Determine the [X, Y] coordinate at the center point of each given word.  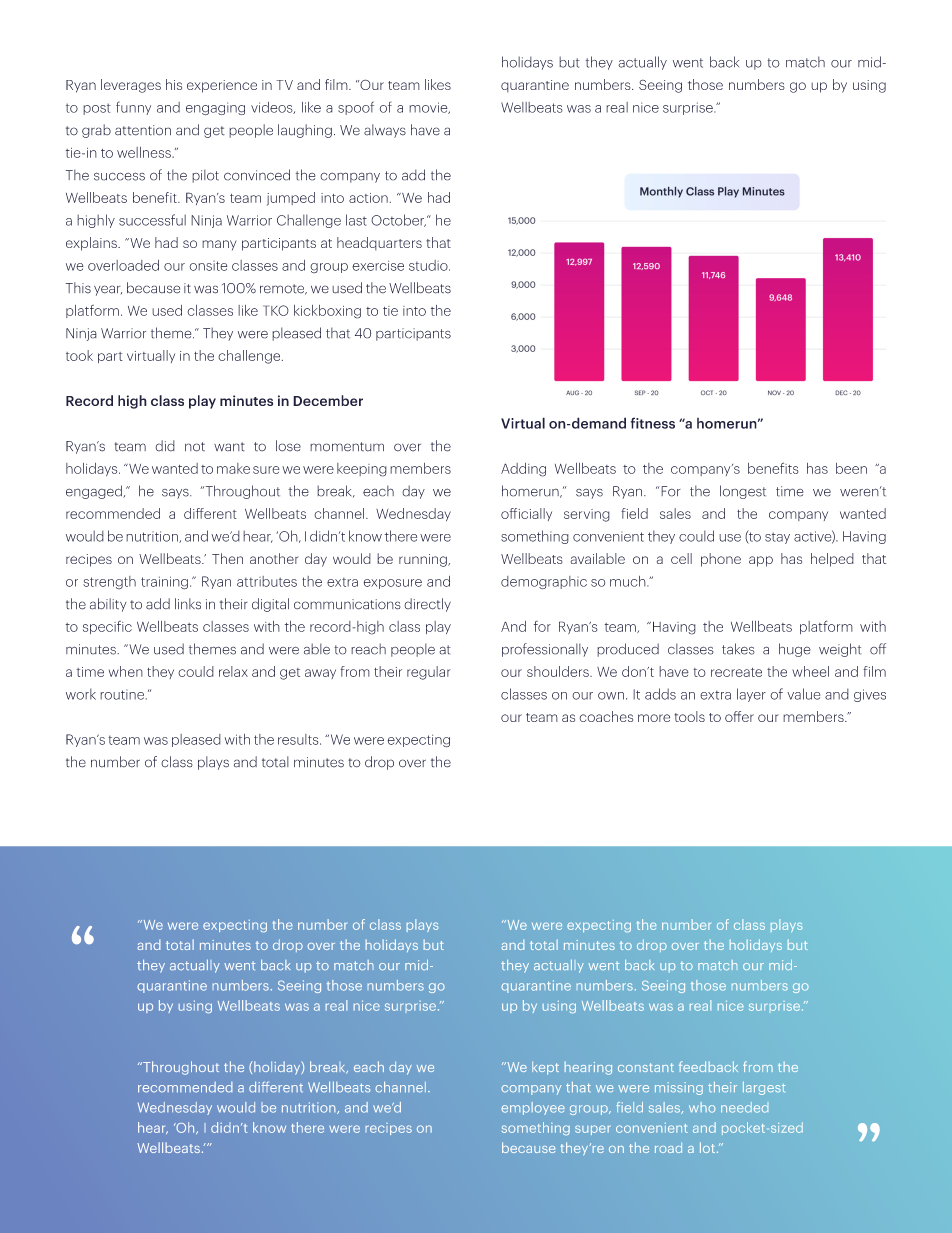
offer [739, 716]
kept [545, 1068]
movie [429, 108]
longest [743, 492]
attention [143, 130]
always [385, 131]
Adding [523, 470]
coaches [606, 716]
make [233, 468]
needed [744, 1107]
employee [533, 1108]
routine [122, 694]
